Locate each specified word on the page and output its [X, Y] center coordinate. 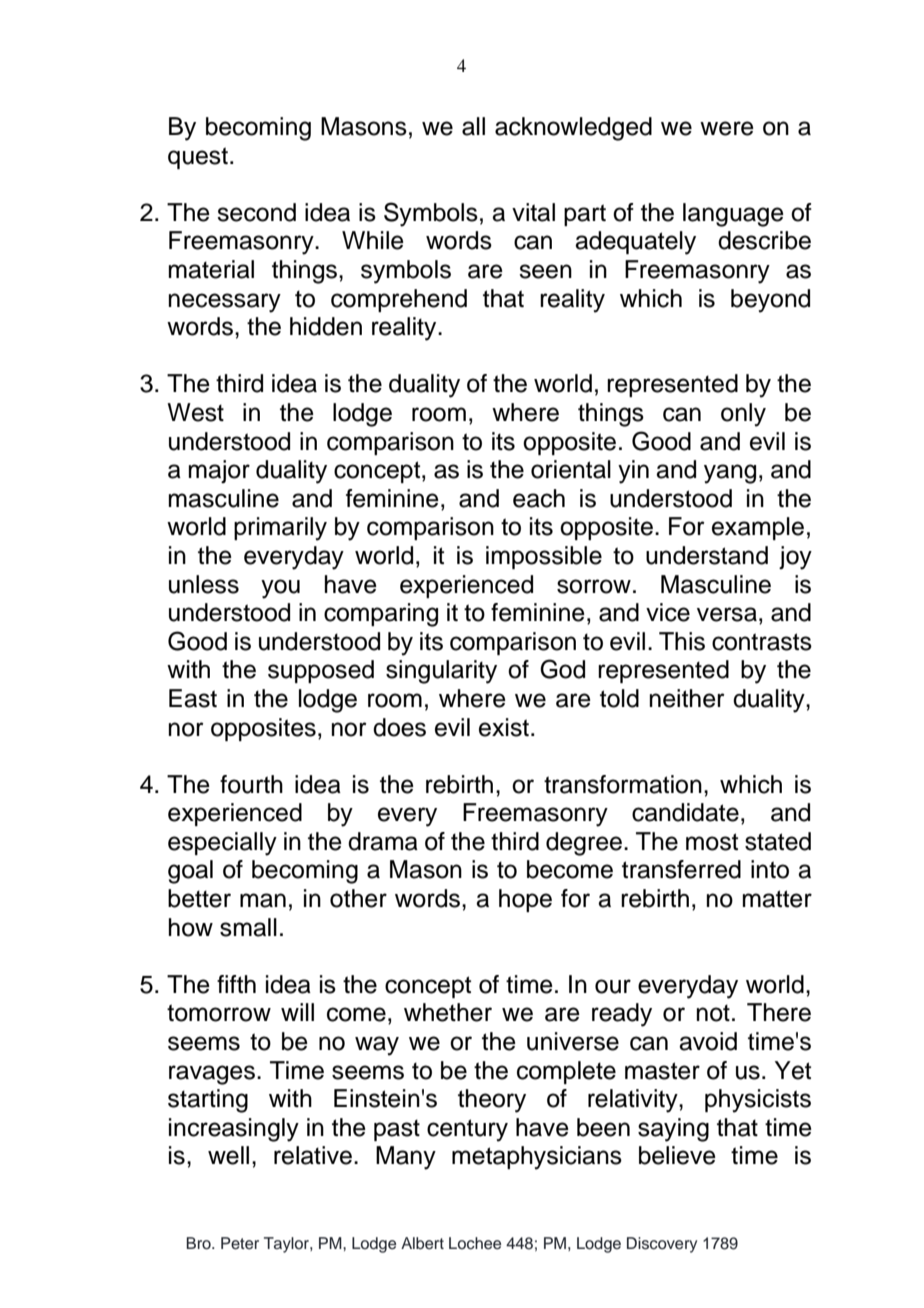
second [256, 212]
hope [525, 900]
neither [687, 698]
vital [533, 212]
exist [504, 727]
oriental [571, 469]
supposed [321, 671]
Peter [240, 1243]
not [713, 1013]
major [219, 471]
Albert [422, 1243]
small [248, 927]
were [727, 128]
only [743, 415]
